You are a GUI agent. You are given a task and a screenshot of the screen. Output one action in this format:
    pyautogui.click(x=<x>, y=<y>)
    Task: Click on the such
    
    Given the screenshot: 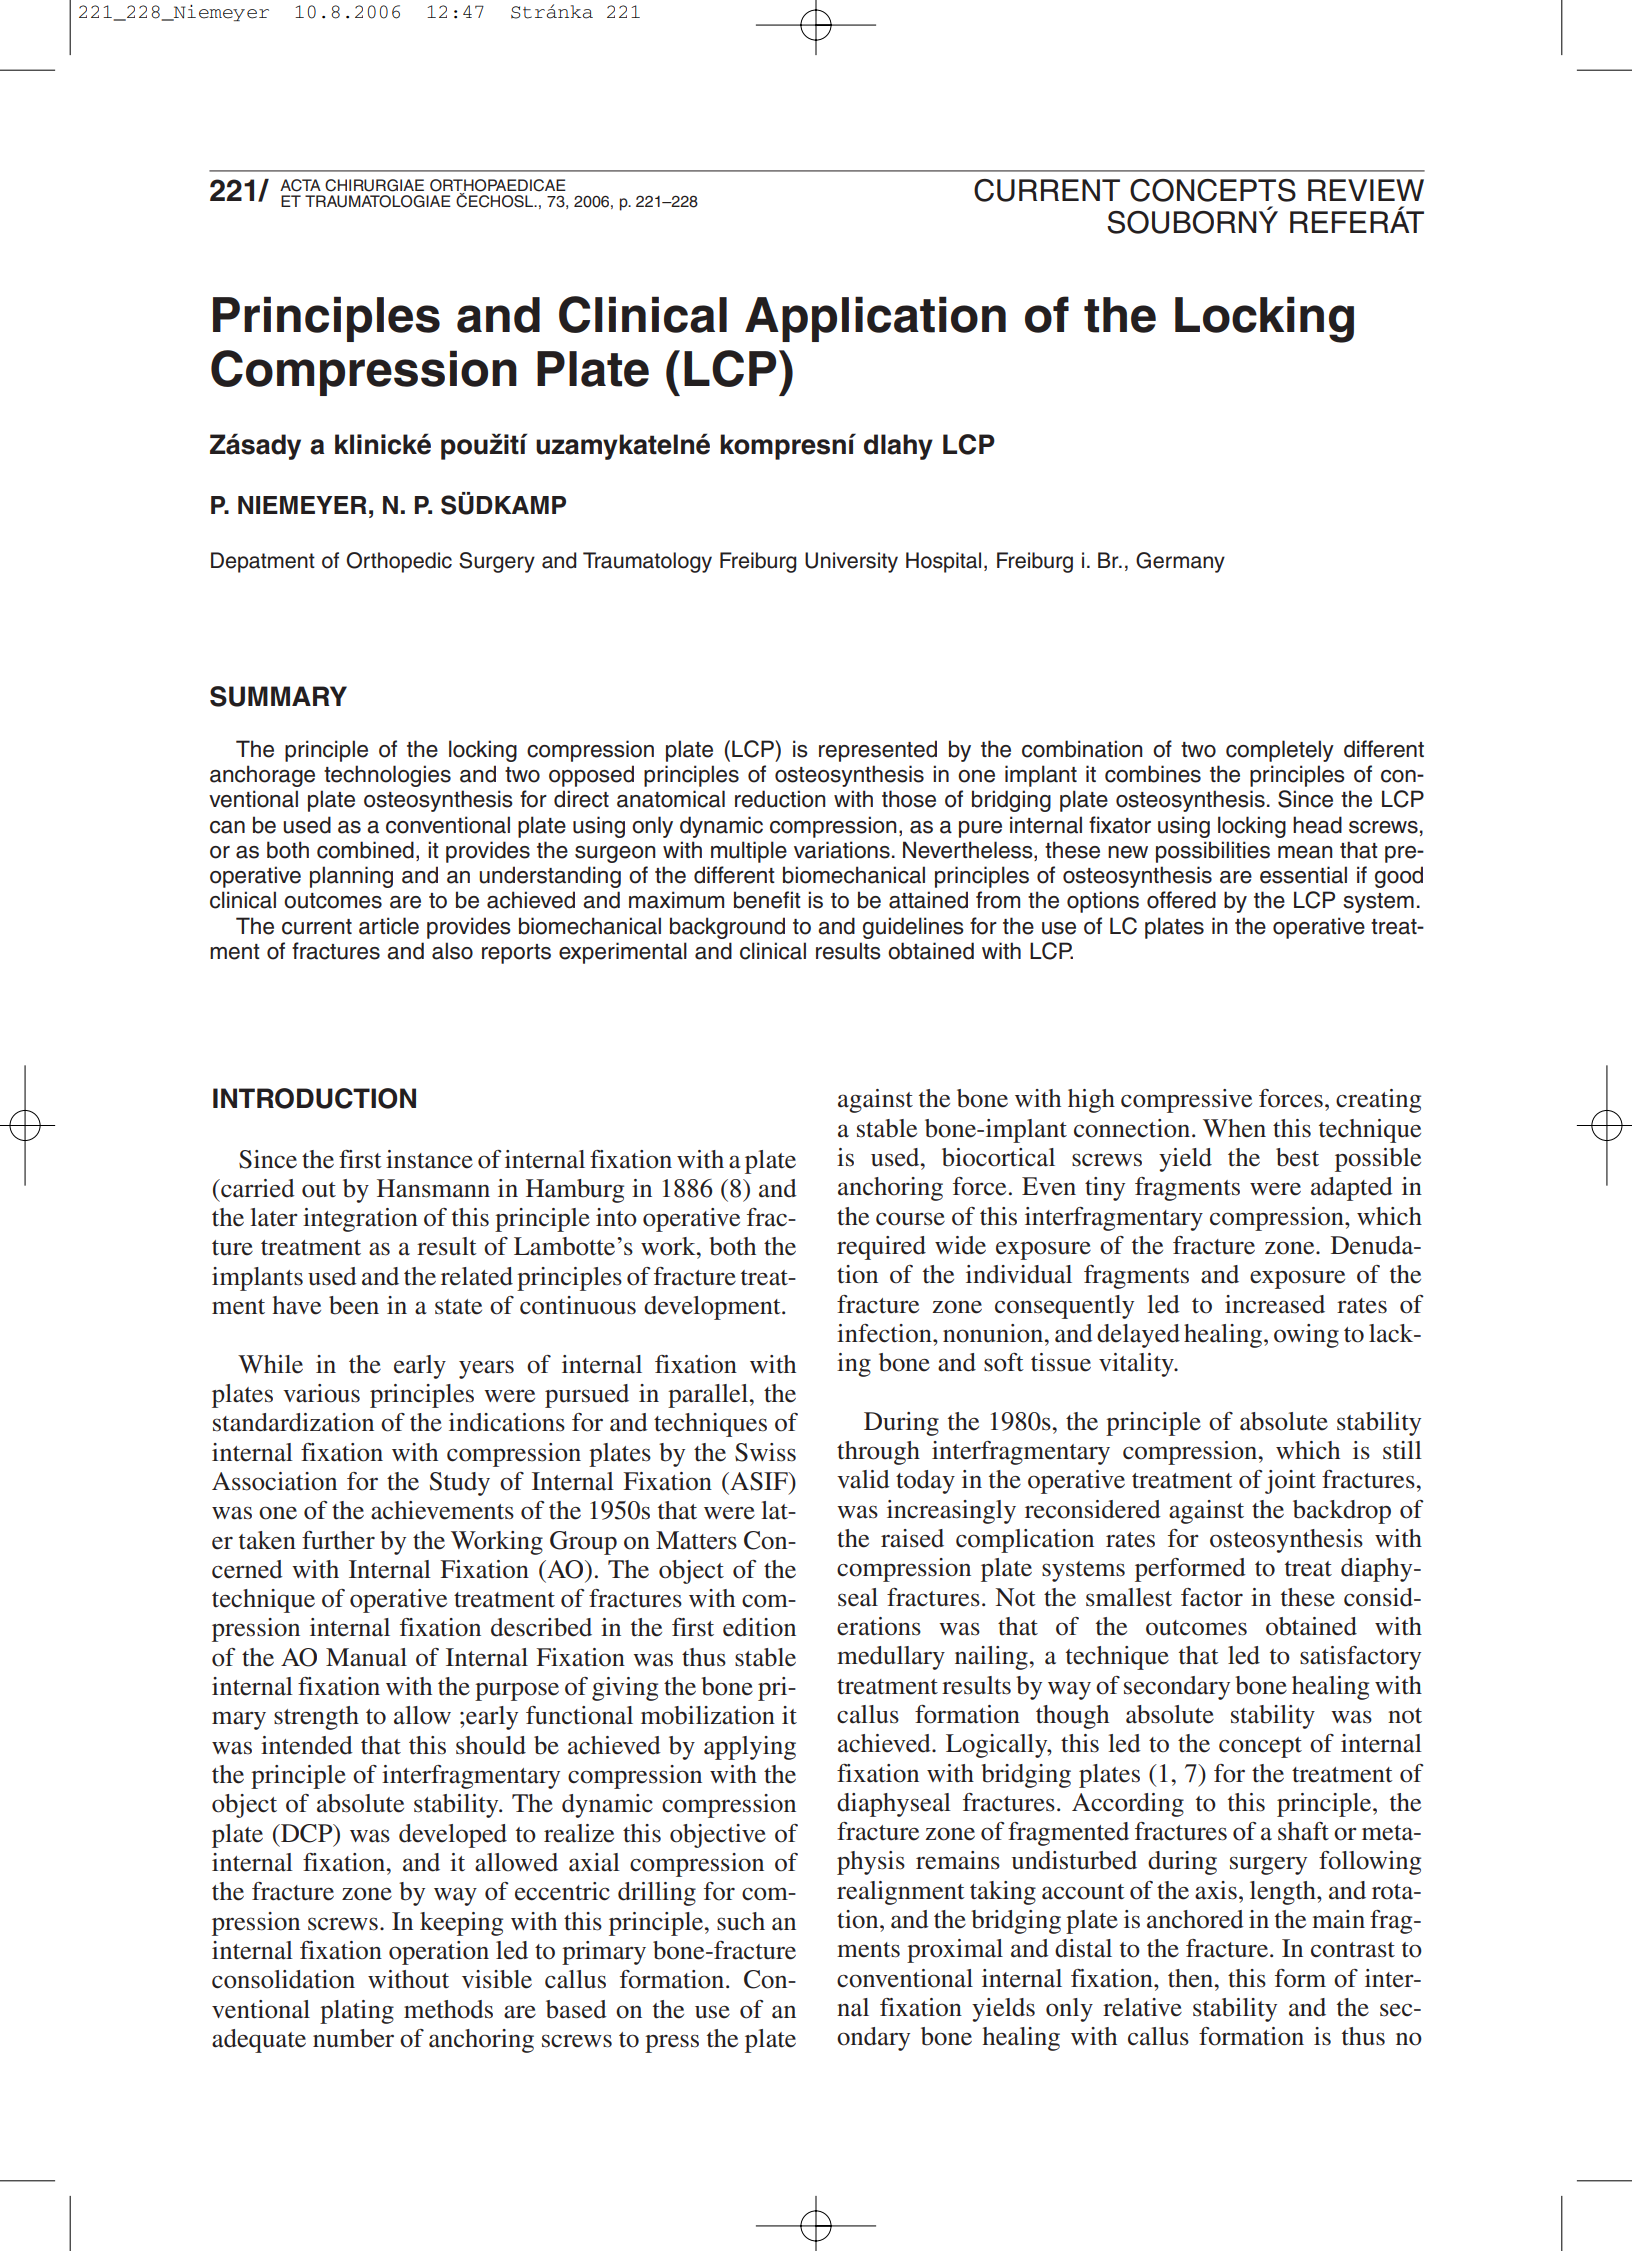 What is the action you would take?
    pyautogui.click(x=741, y=1921)
